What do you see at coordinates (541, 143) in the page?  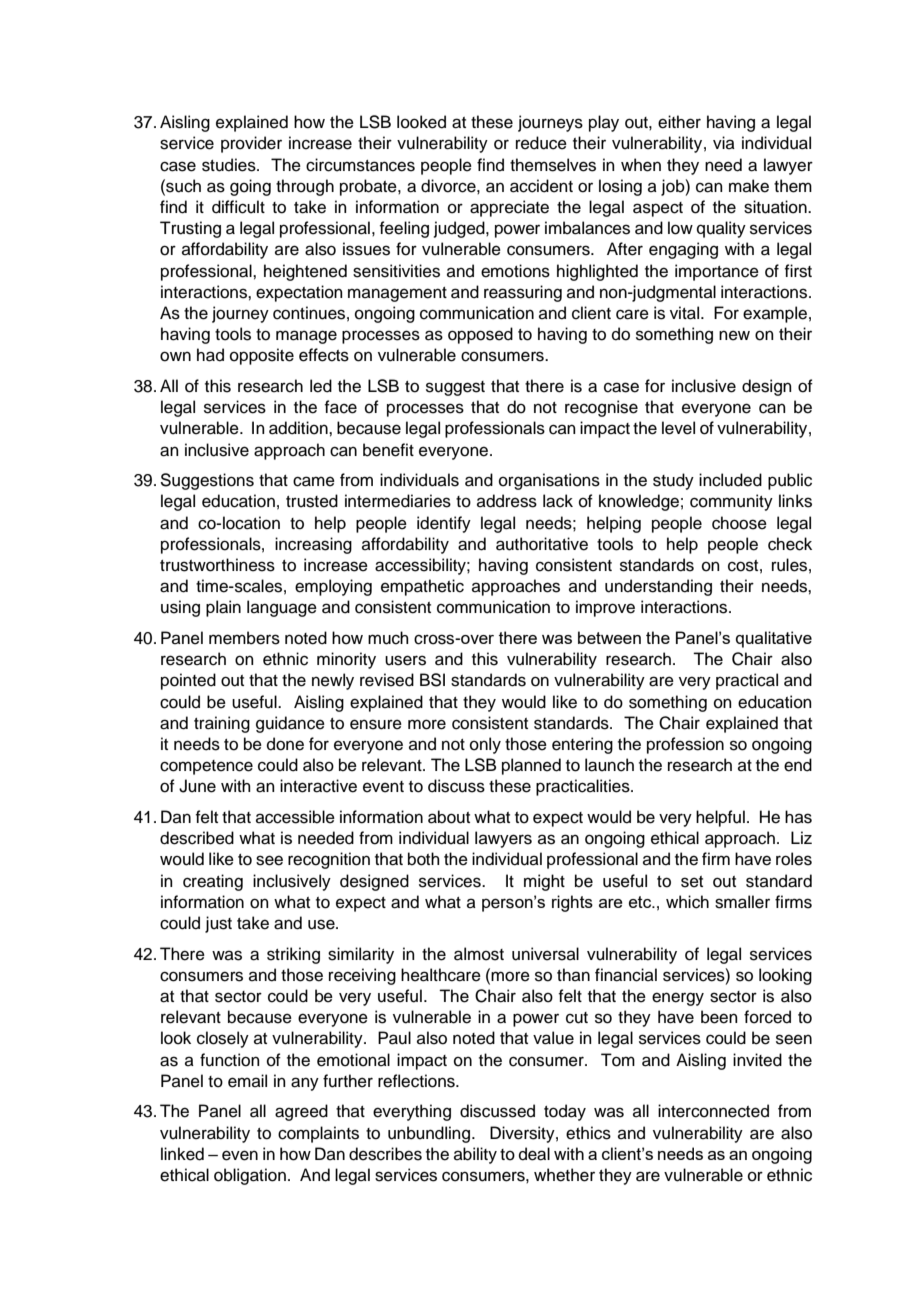 I see `reduce` at bounding box center [541, 143].
